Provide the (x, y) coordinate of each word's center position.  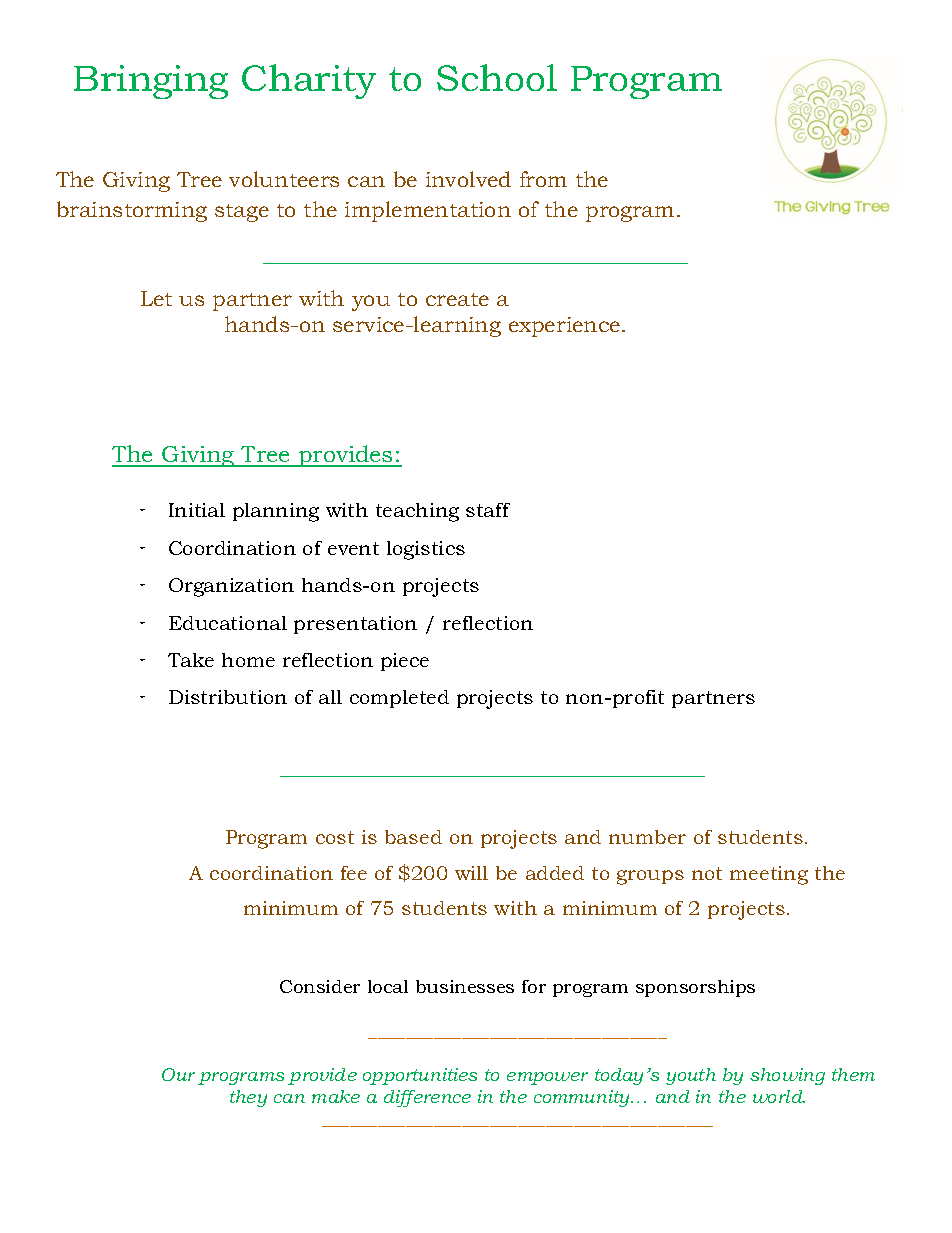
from (543, 179)
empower (547, 1078)
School (497, 77)
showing (787, 1076)
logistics (426, 550)
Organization (231, 587)
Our (178, 1074)
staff (488, 510)
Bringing (151, 82)
